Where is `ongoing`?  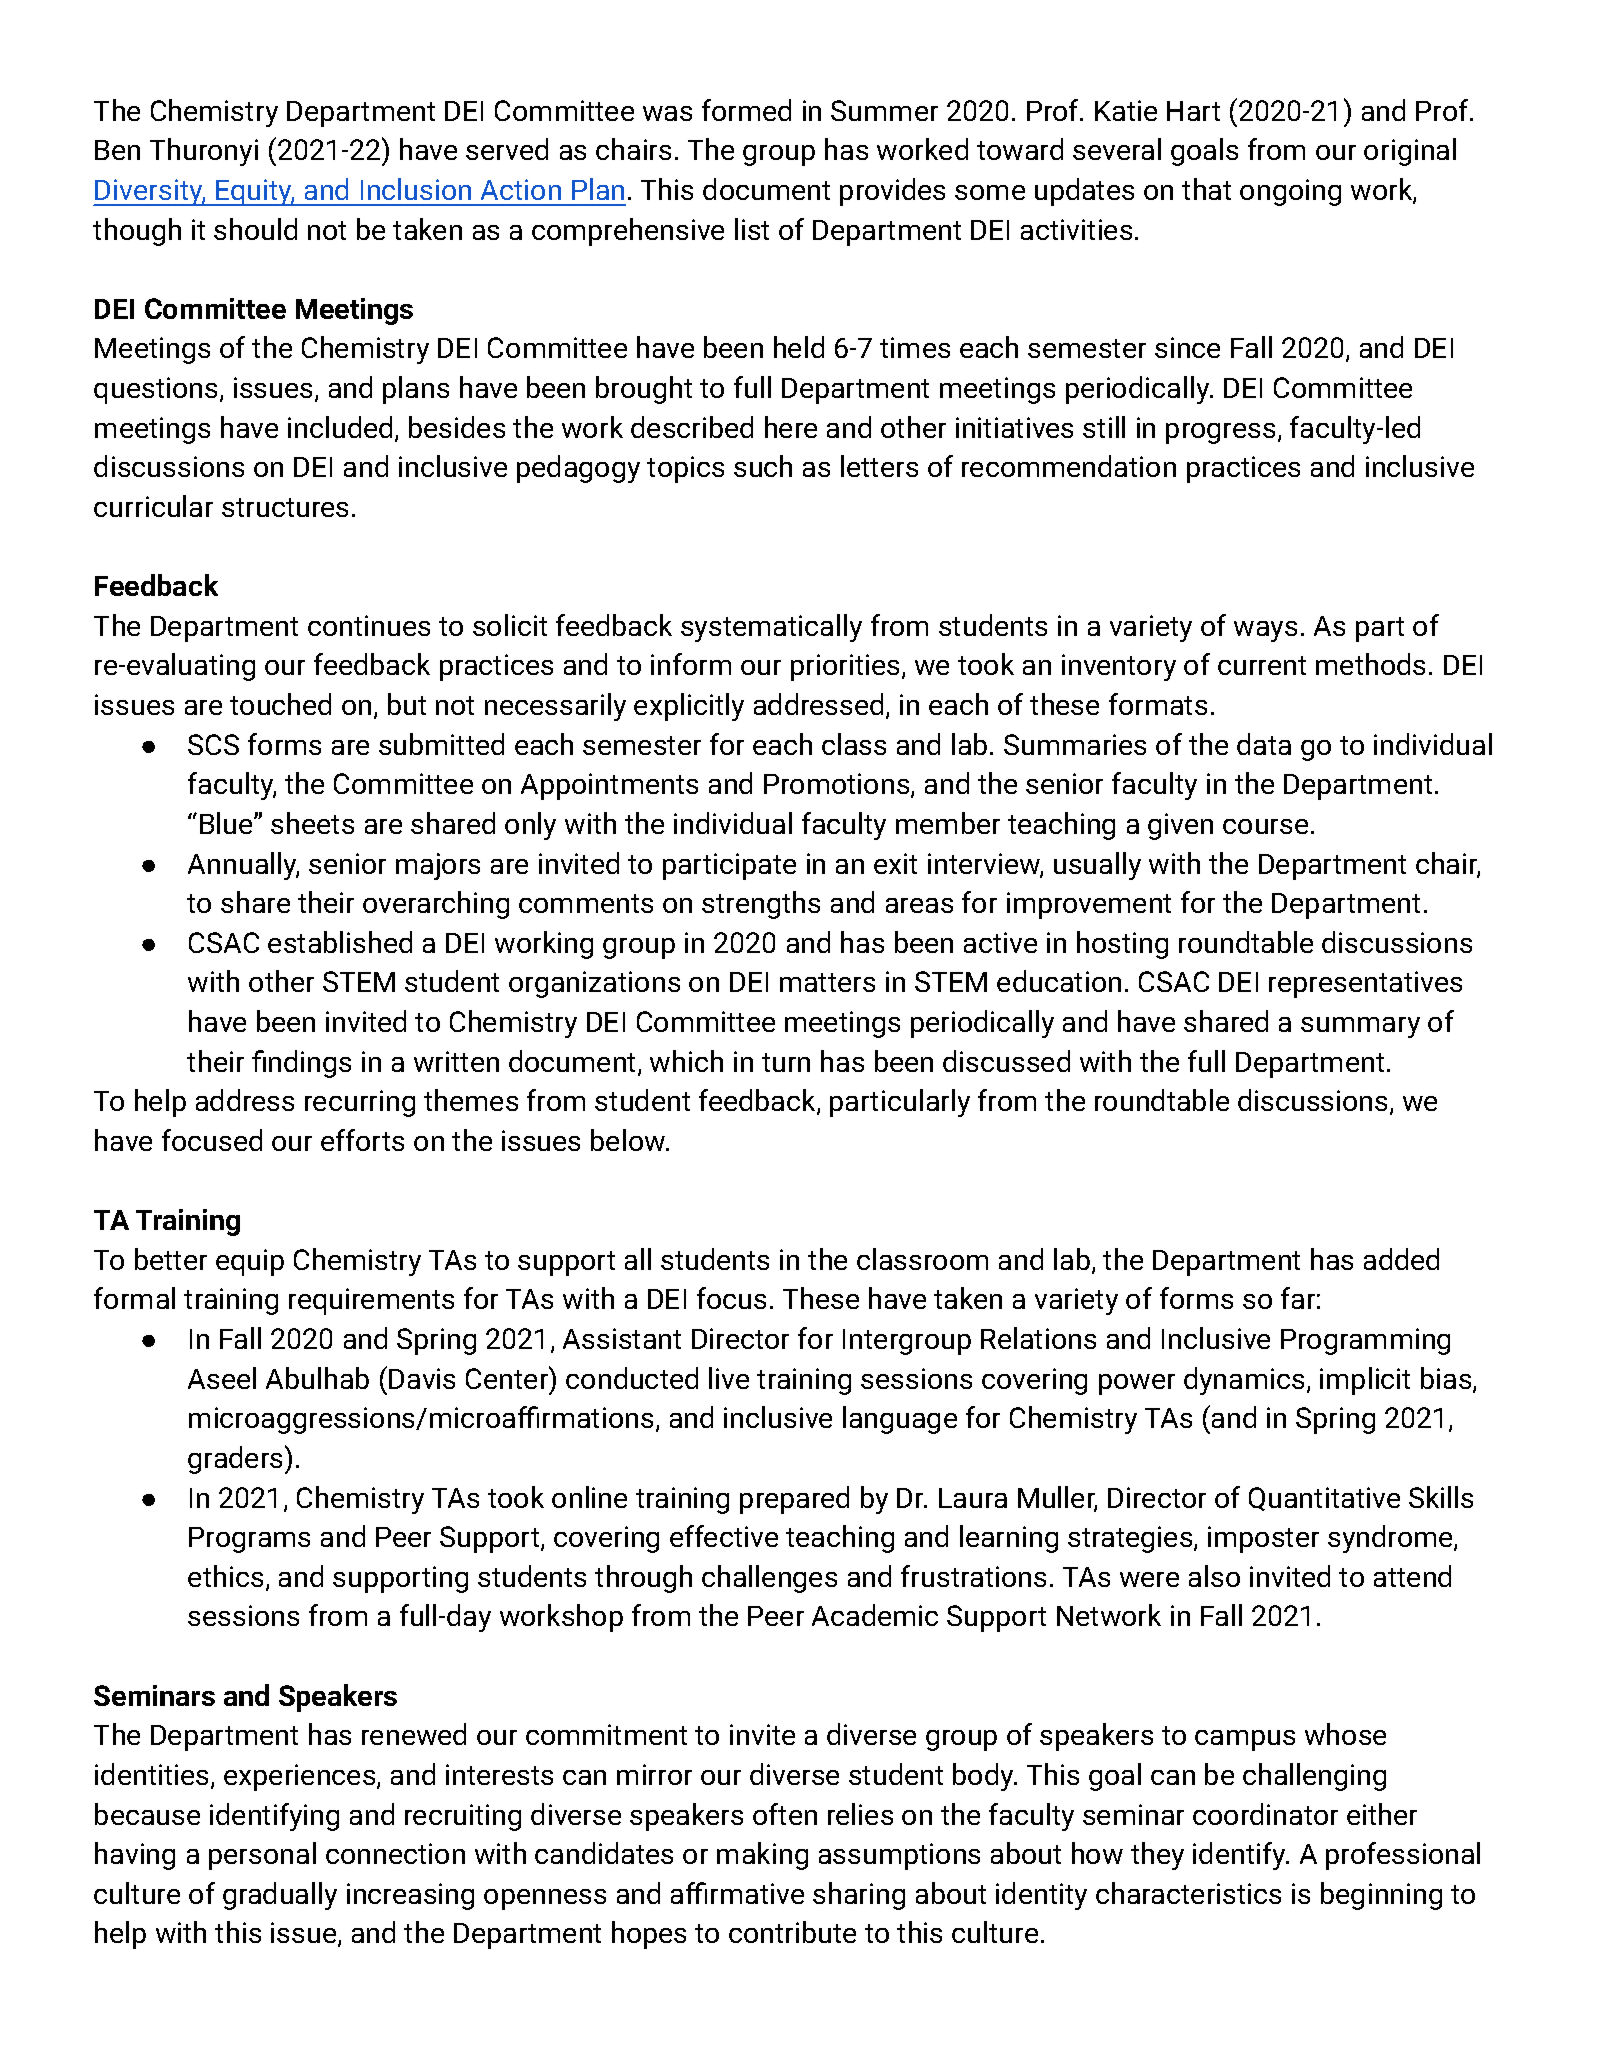
ongoing is located at coordinates (1290, 192).
